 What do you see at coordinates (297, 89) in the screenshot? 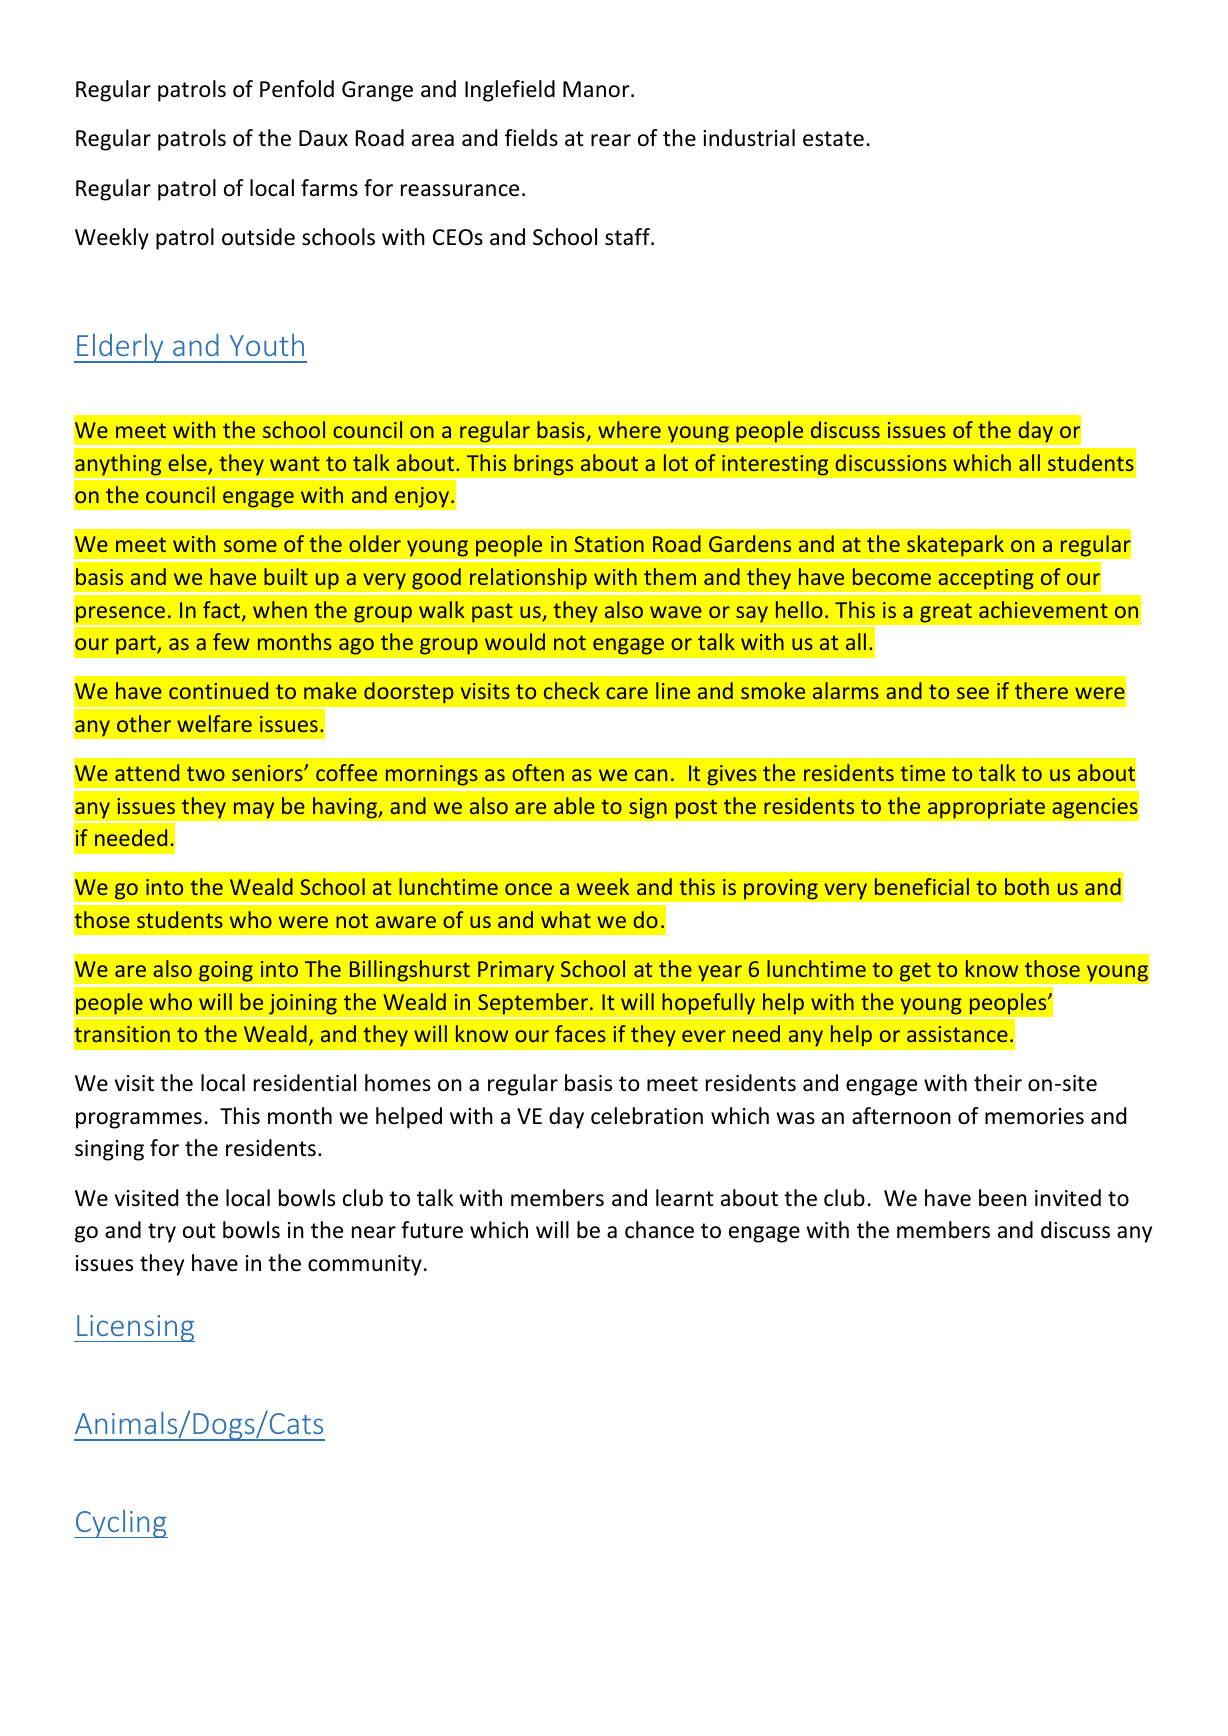
I see `Penfold` at bounding box center [297, 89].
